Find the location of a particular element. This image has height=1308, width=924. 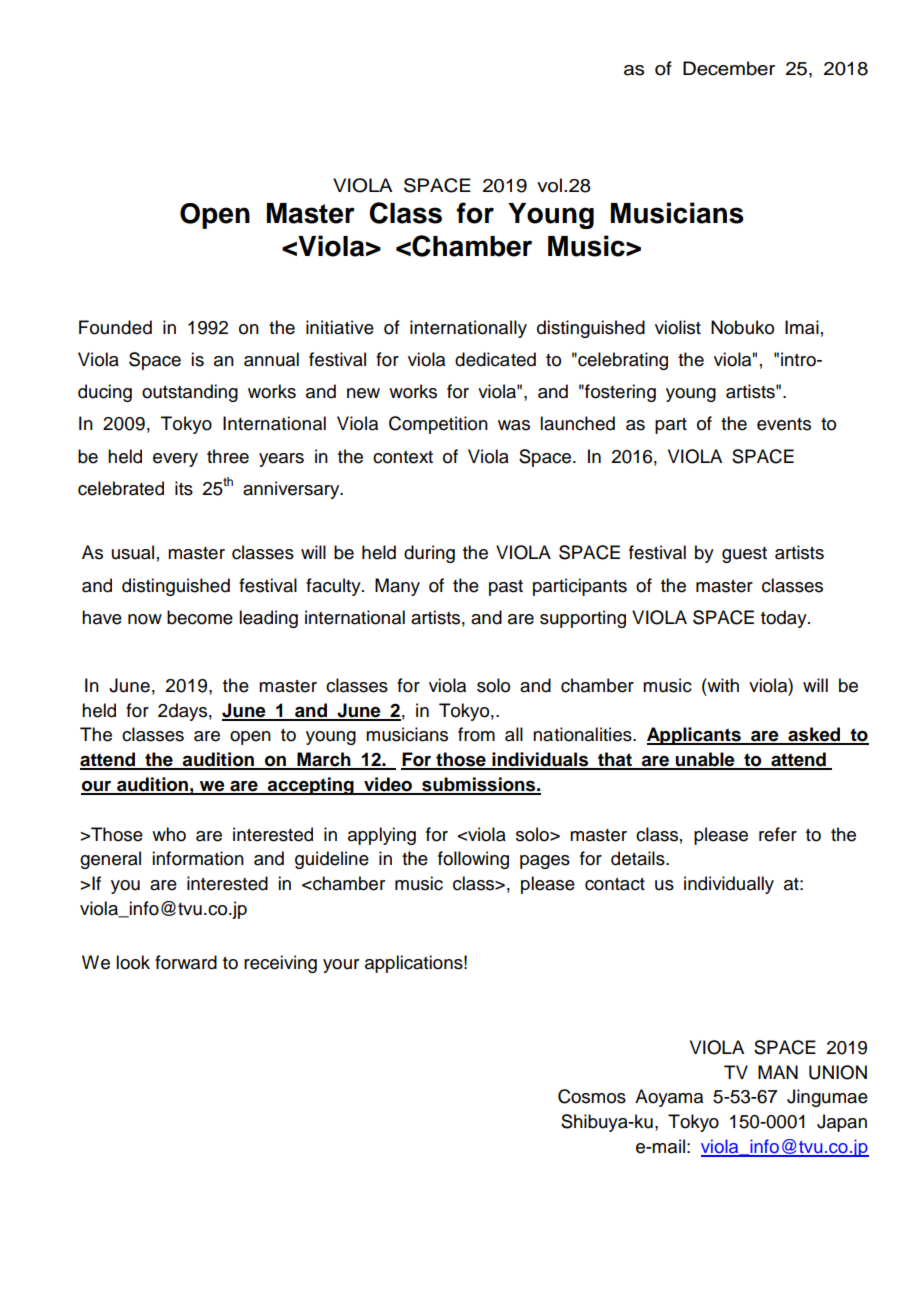

forward is located at coordinates (186, 962).
